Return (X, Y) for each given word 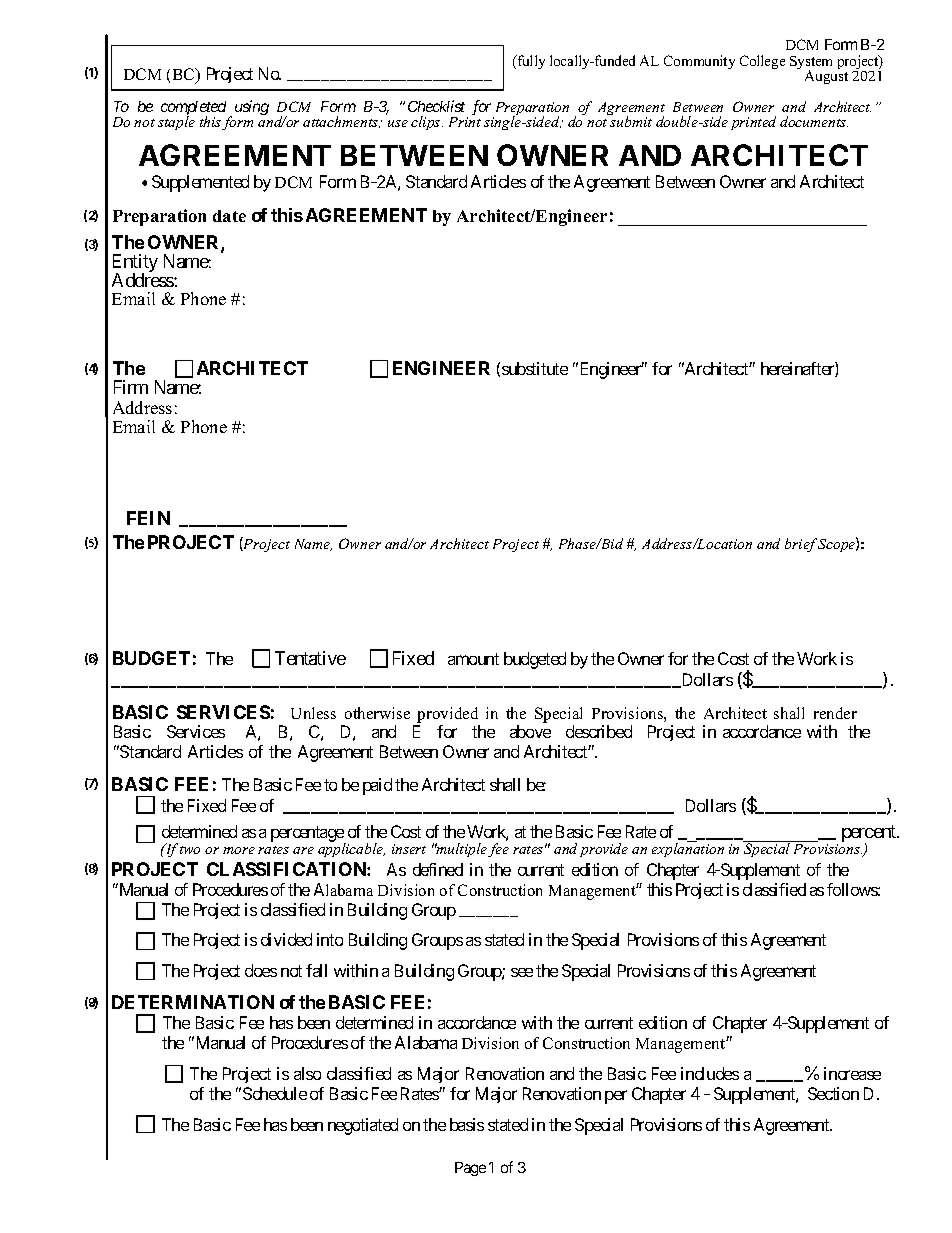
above (530, 731)
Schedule (275, 1093)
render (835, 713)
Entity (135, 264)
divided (286, 939)
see (522, 972)
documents (814, 121)
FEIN (148, 518)
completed (193, 109)
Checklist (436, 106)
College (762, 62)
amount (473, 659)
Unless (313, 713)
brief (801, 545)
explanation (688, 849)
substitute (535, 368)
